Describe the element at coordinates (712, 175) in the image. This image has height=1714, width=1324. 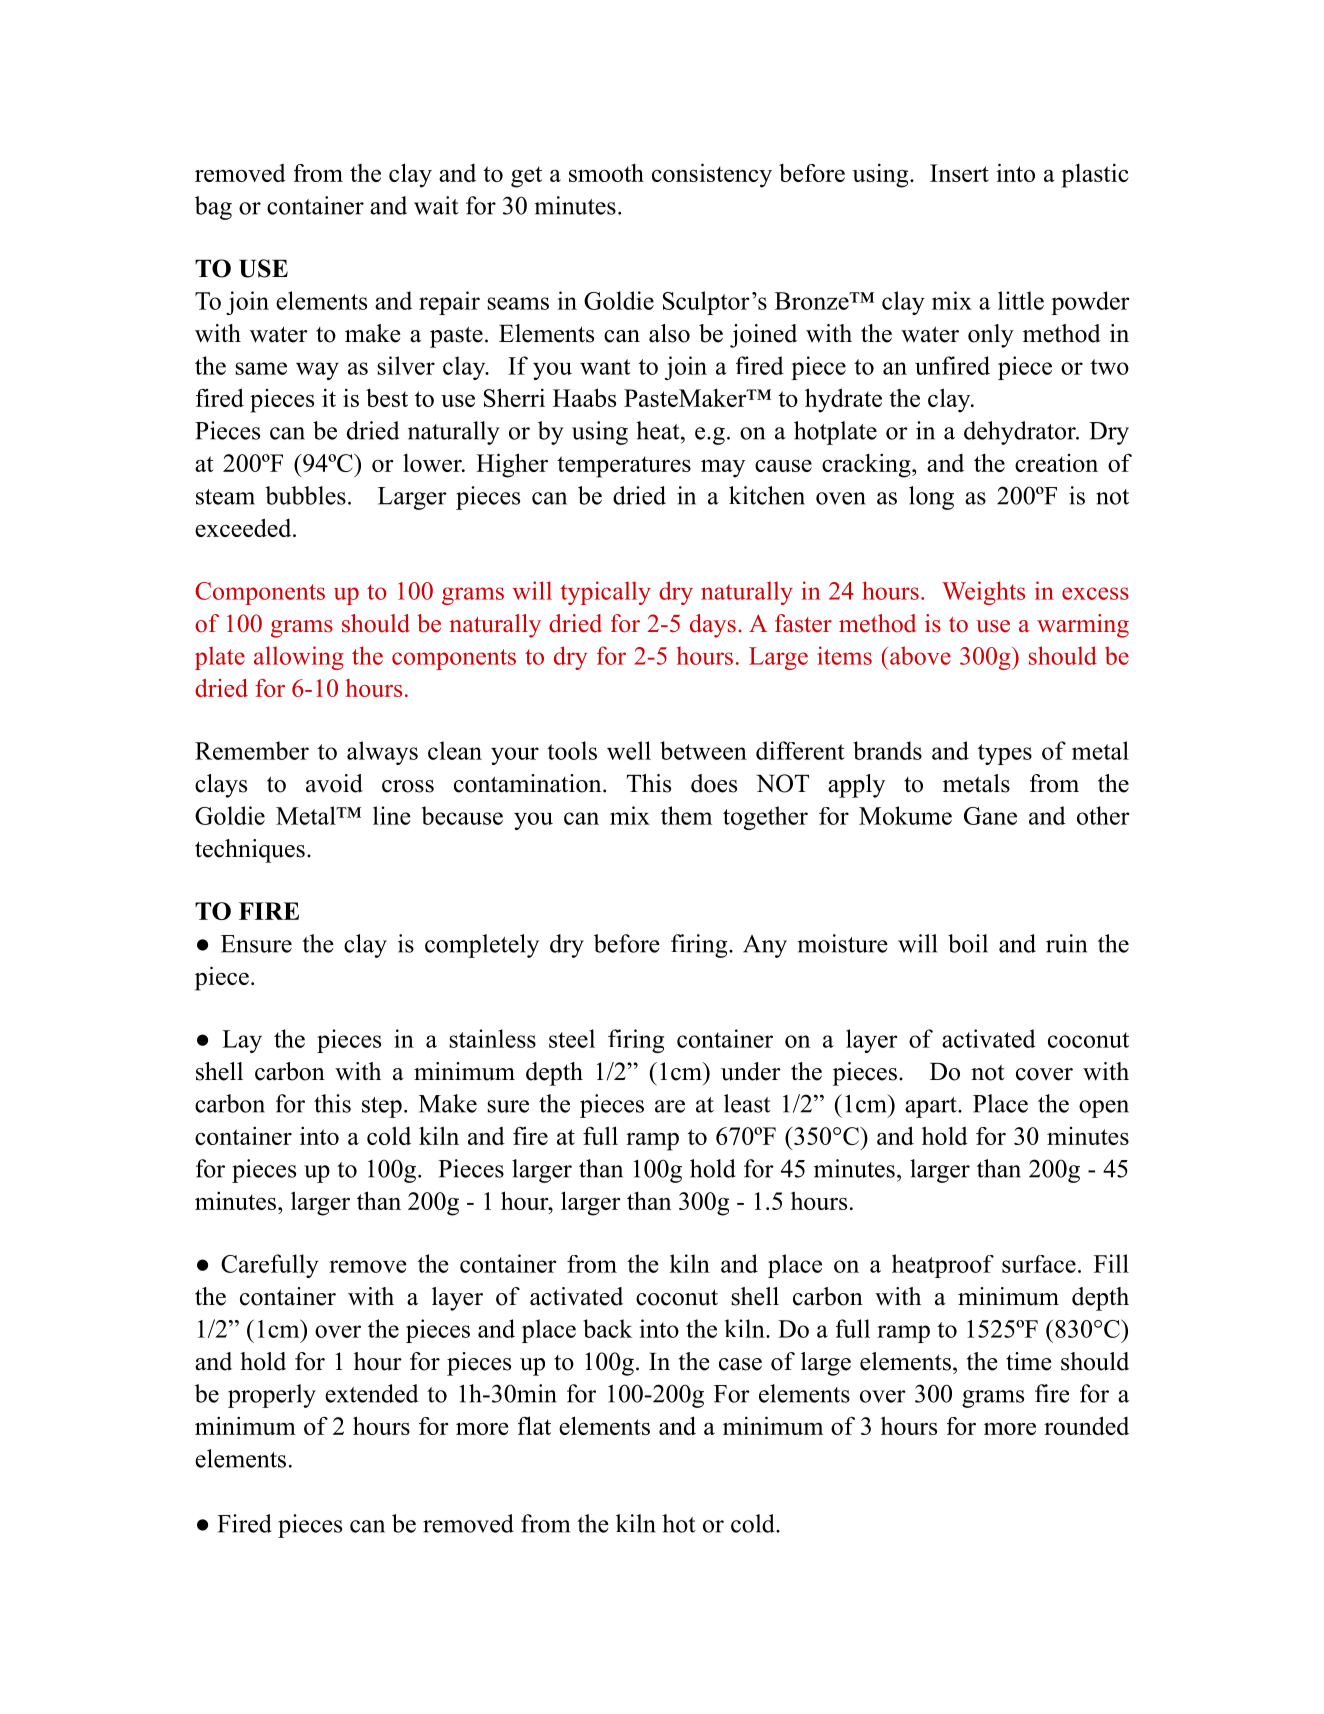
I see `consistency` at that location.
